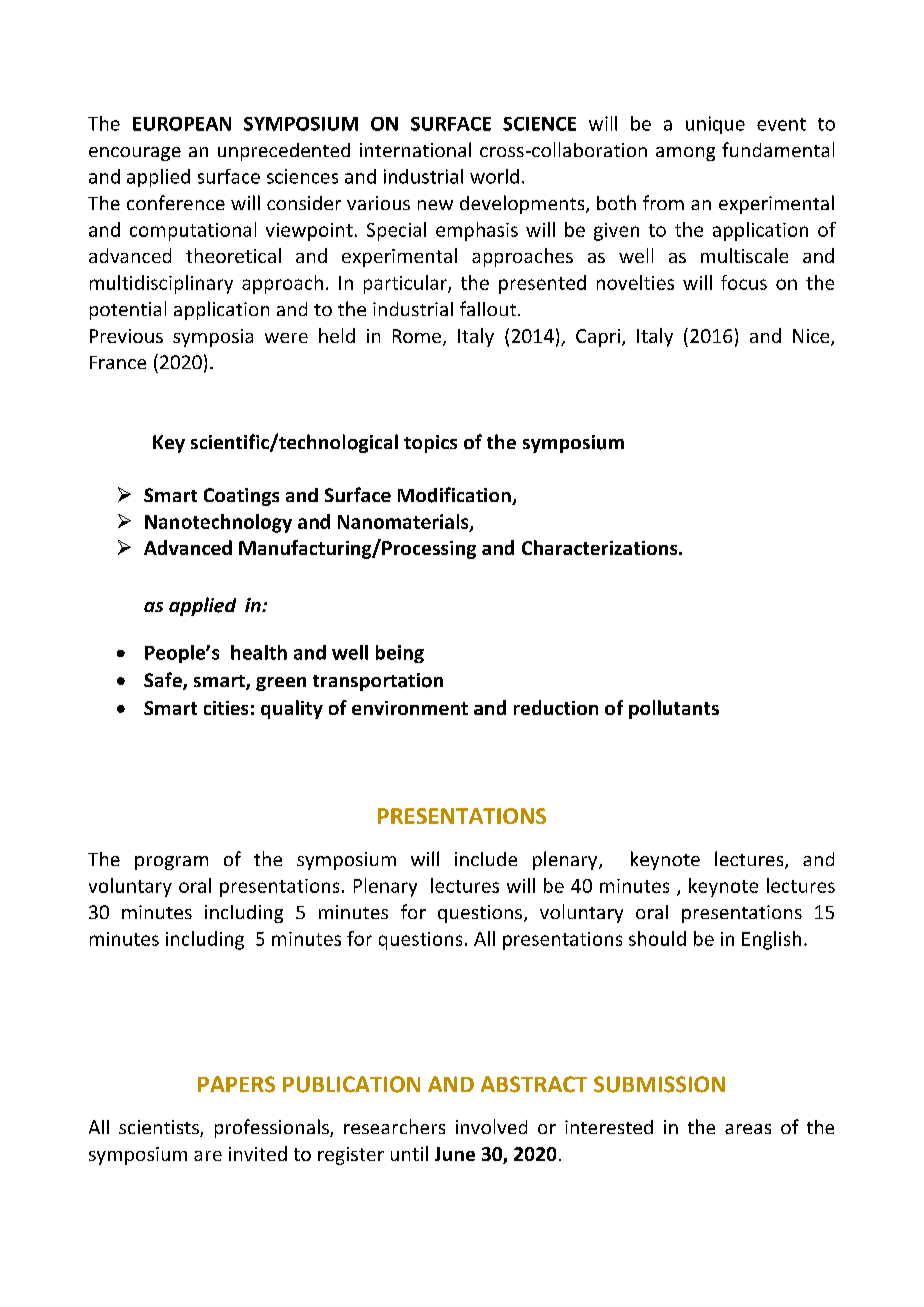 The height and width of the image is (1307, 924). I want to click on Coatings, so click(241, 497).
